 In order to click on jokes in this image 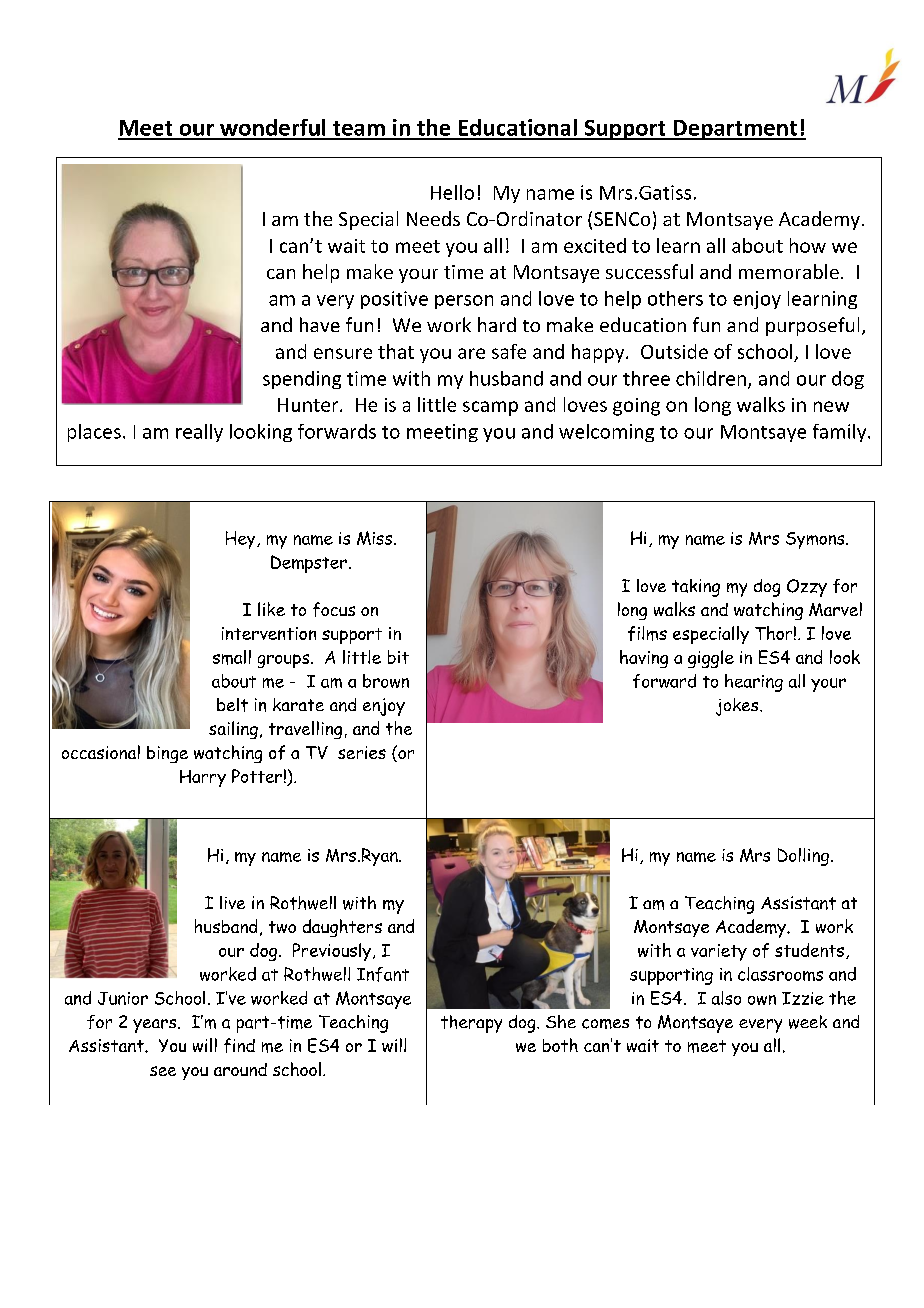, I will do `click(738, 707)`.
